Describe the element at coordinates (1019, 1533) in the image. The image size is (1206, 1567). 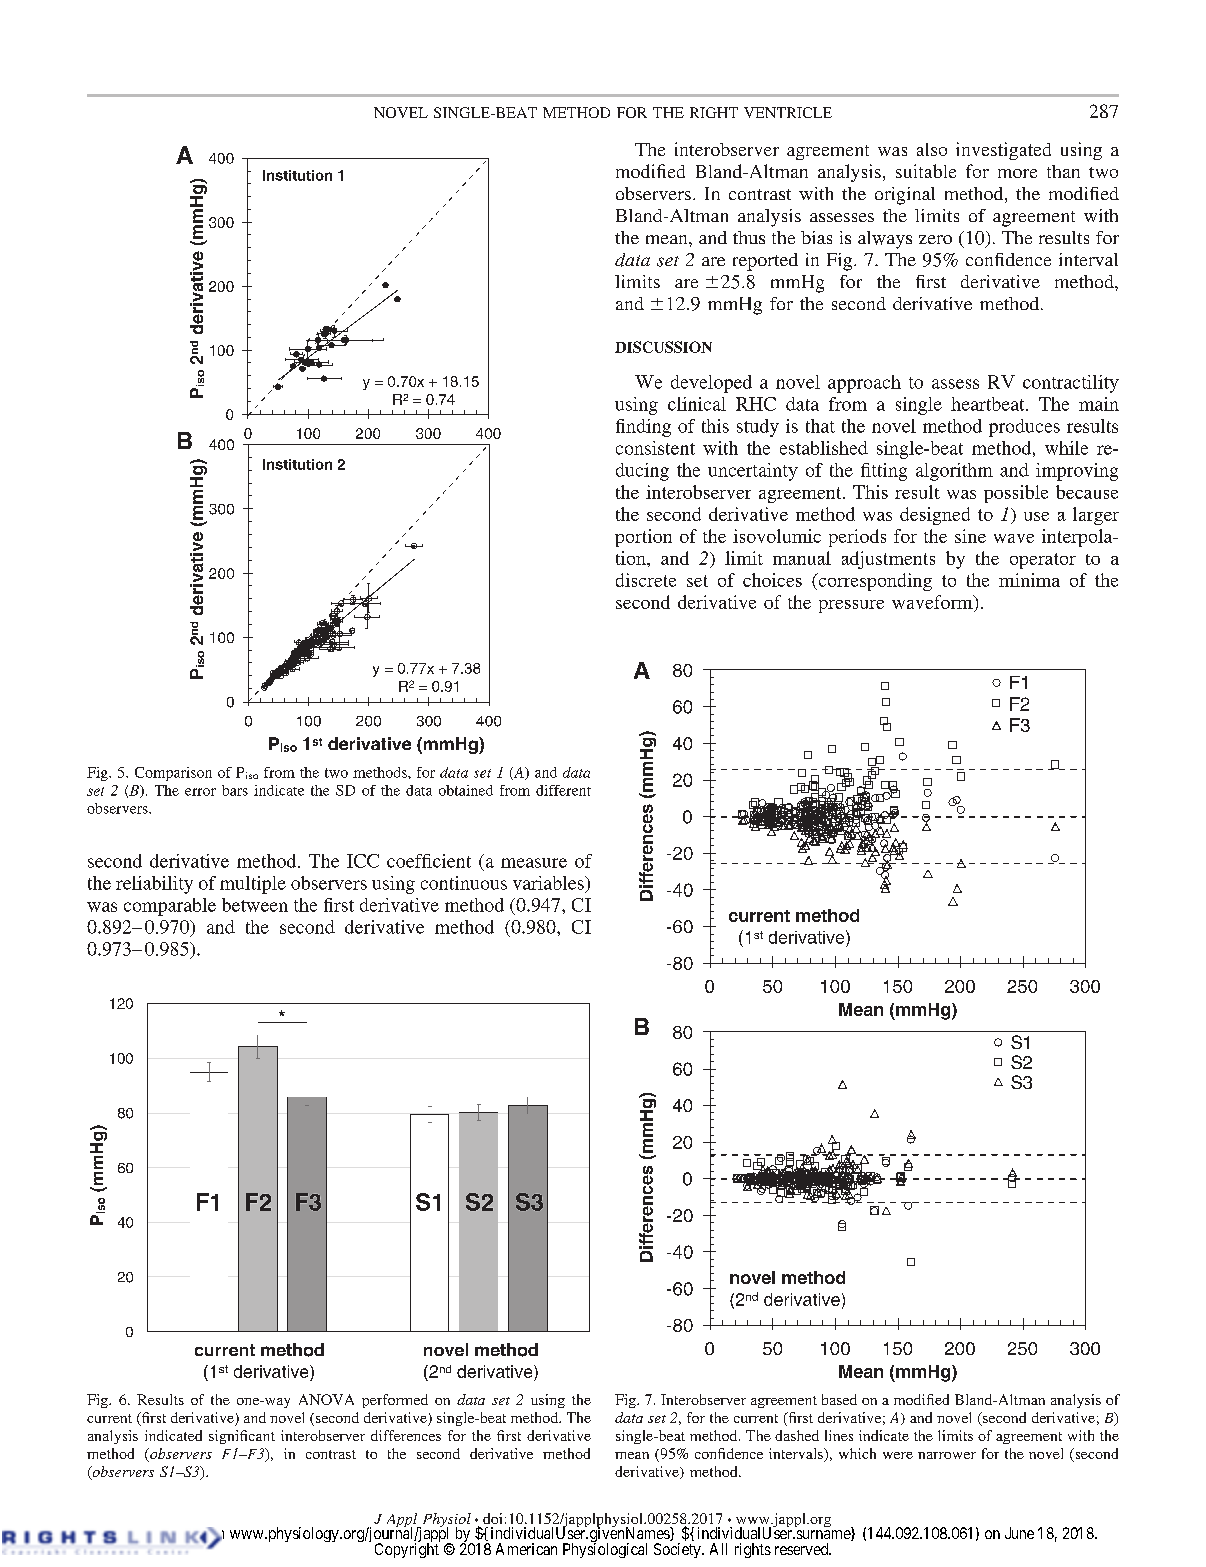
I see `June` at that location.
